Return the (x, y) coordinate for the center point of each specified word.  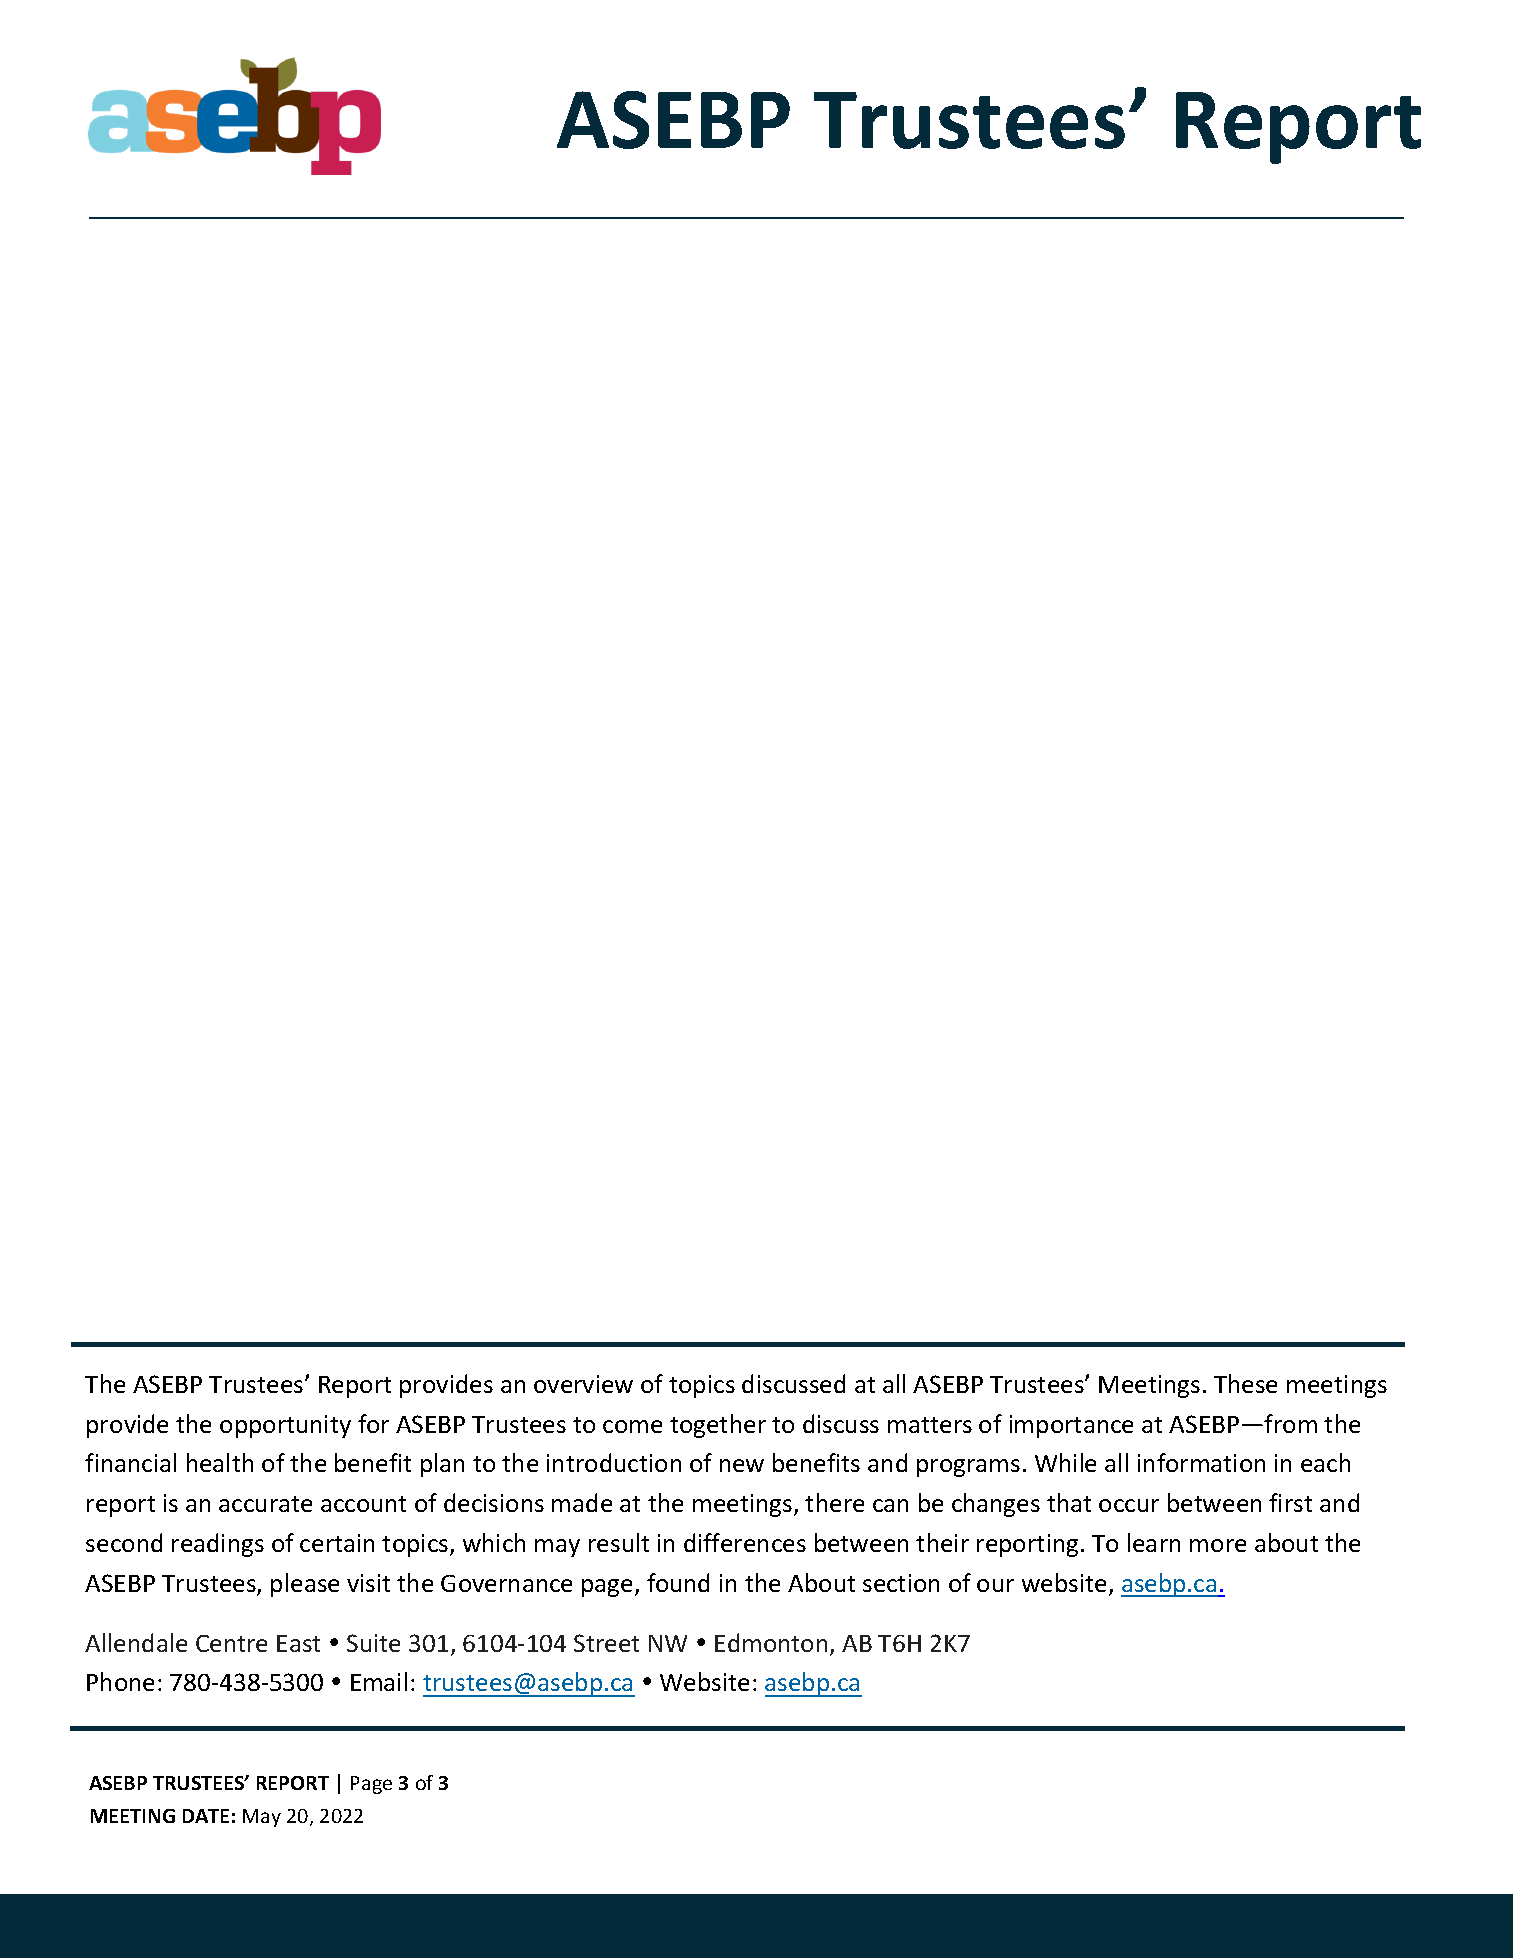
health (220, 1462)
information (1201, 1462)
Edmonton (771, 1642)
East (298, 1643)
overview (583, 1384)
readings (218, 1545)
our (995, 1585)
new (742, 1465)
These (1245, 1383)
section (901, 1583)
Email (379, 1681)
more (1218, 1545)
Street (606, 1643)
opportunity (285, 1426)
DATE (206, 1816)
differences (745, 1542)
